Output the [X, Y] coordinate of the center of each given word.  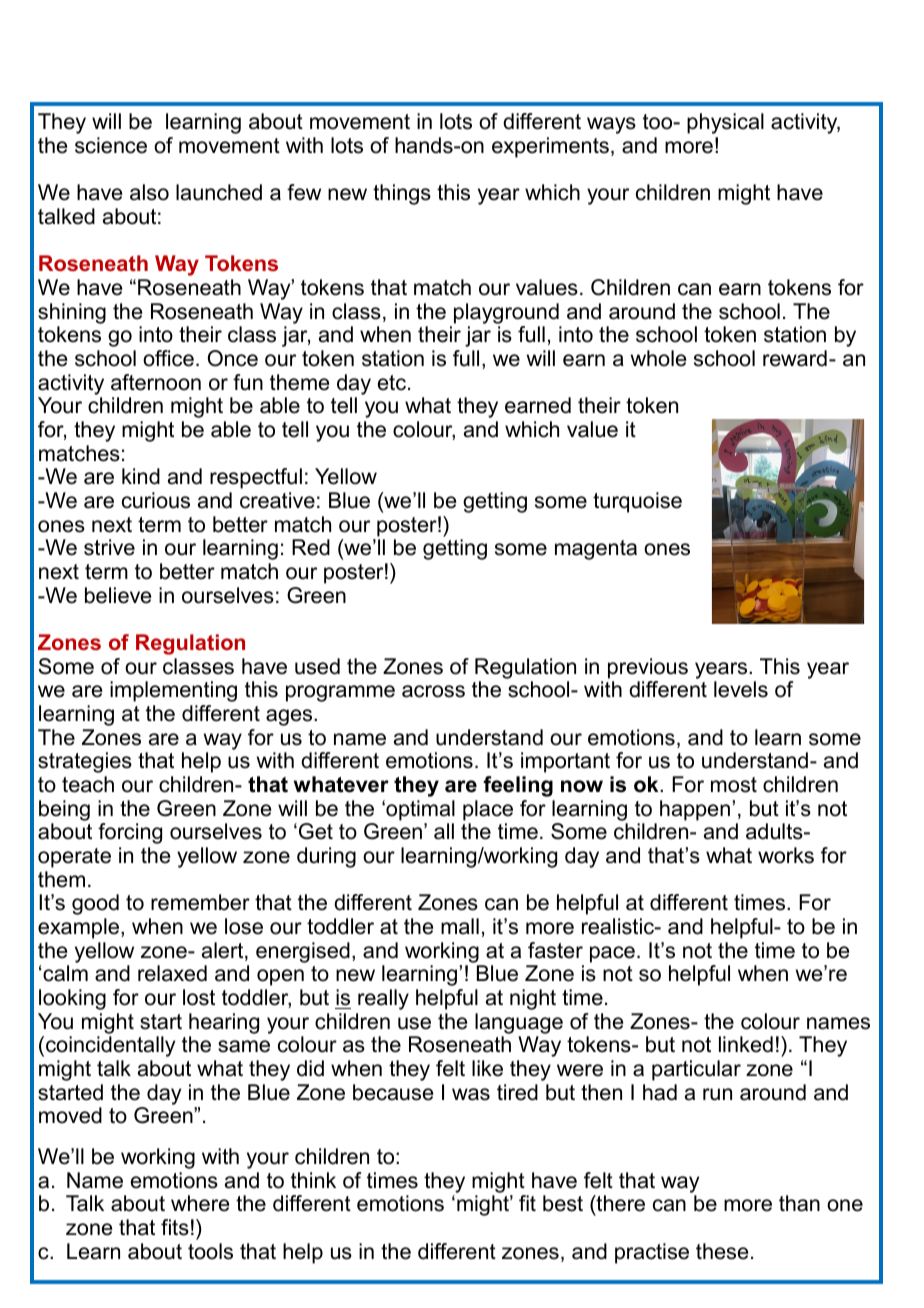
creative [277, 500]
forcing [130, 833]
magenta [596, 550]
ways [611, 125]
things [402, 194]
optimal [419, 810]
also [149, 192]
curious [156, 500]
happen [695, 810]
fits [175, 1227]
